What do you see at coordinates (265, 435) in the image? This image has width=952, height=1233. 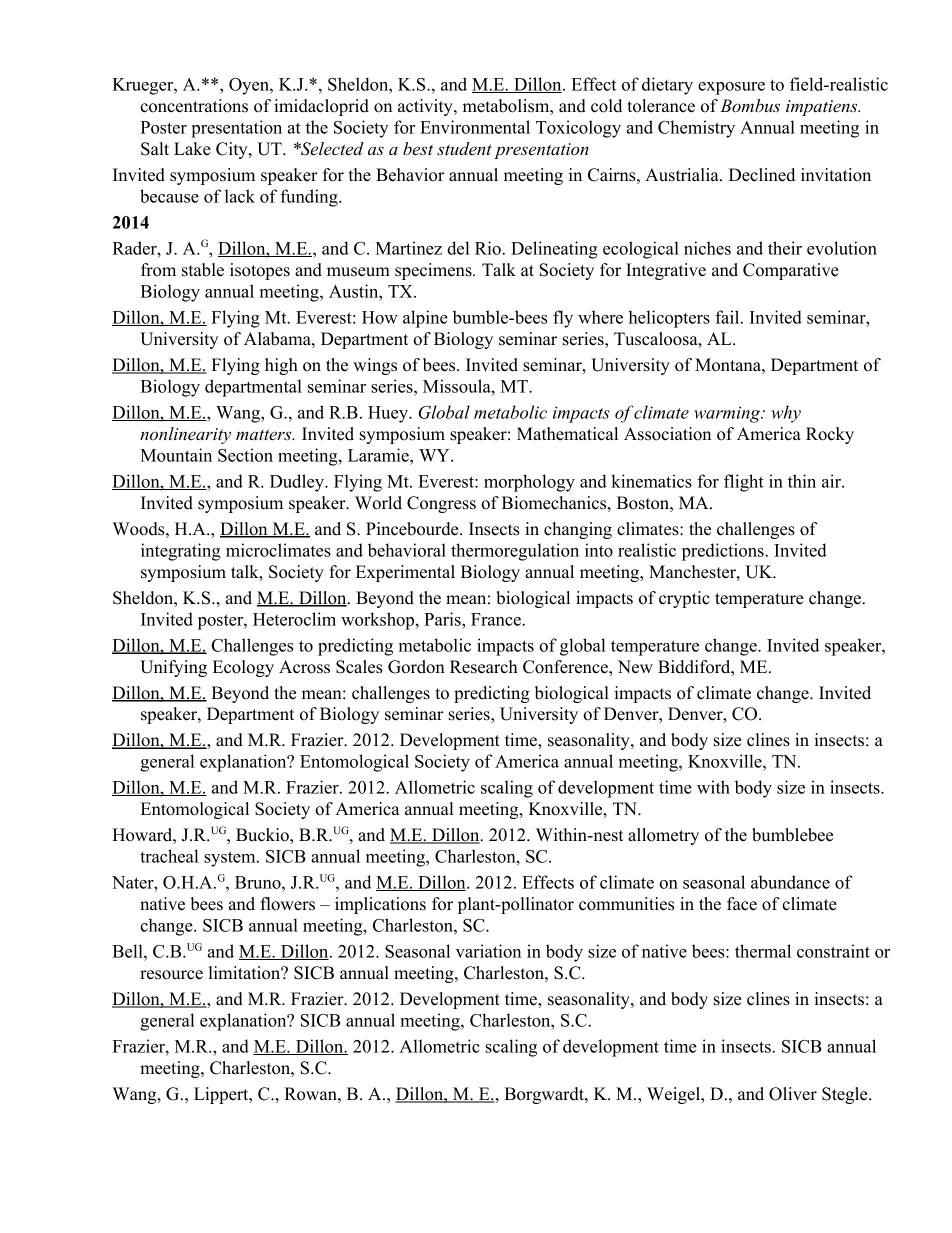 I see `matters` at bounding box center [265, 435].
